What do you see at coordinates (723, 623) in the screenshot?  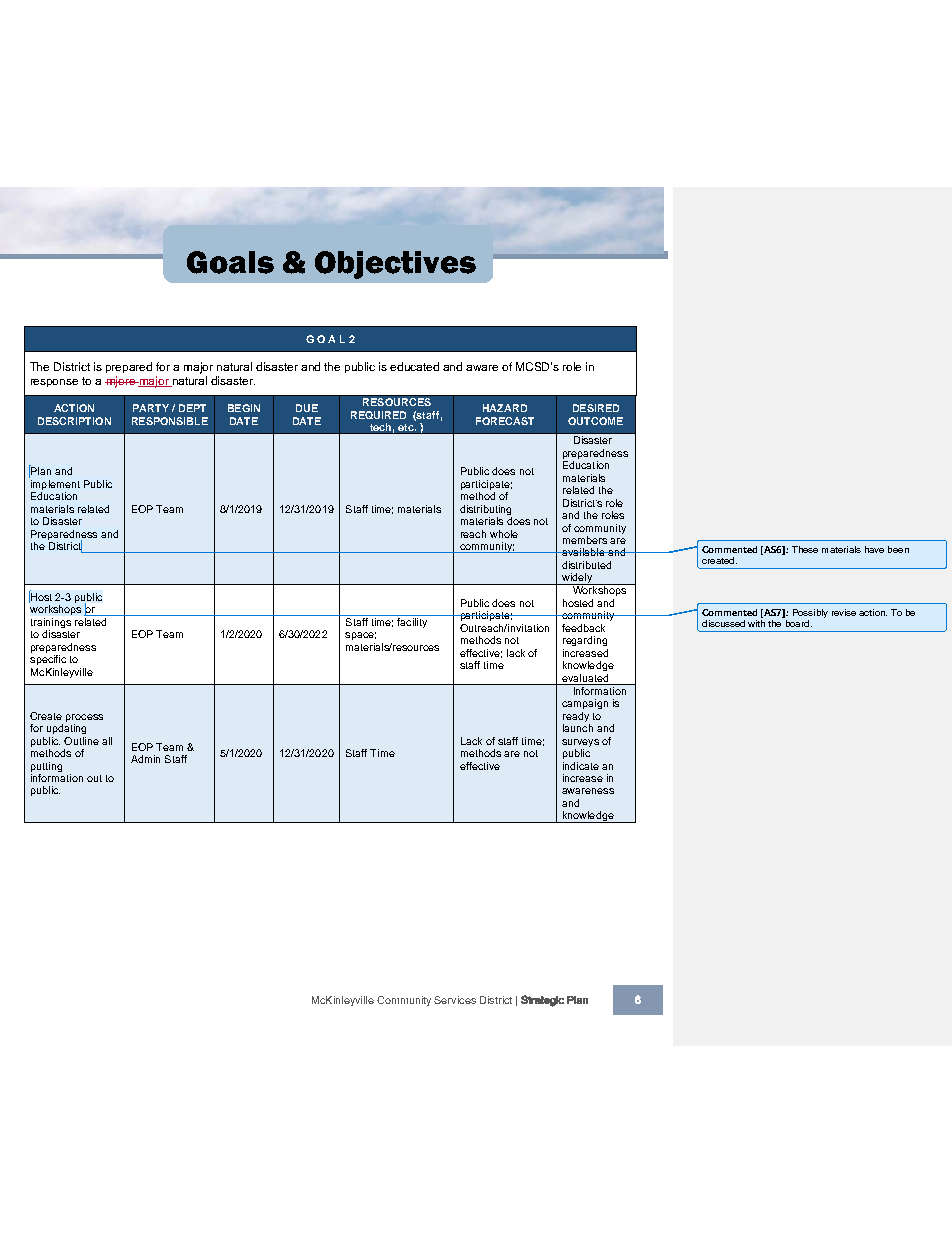 I see `discussed` at bounding box center [723, 623].
